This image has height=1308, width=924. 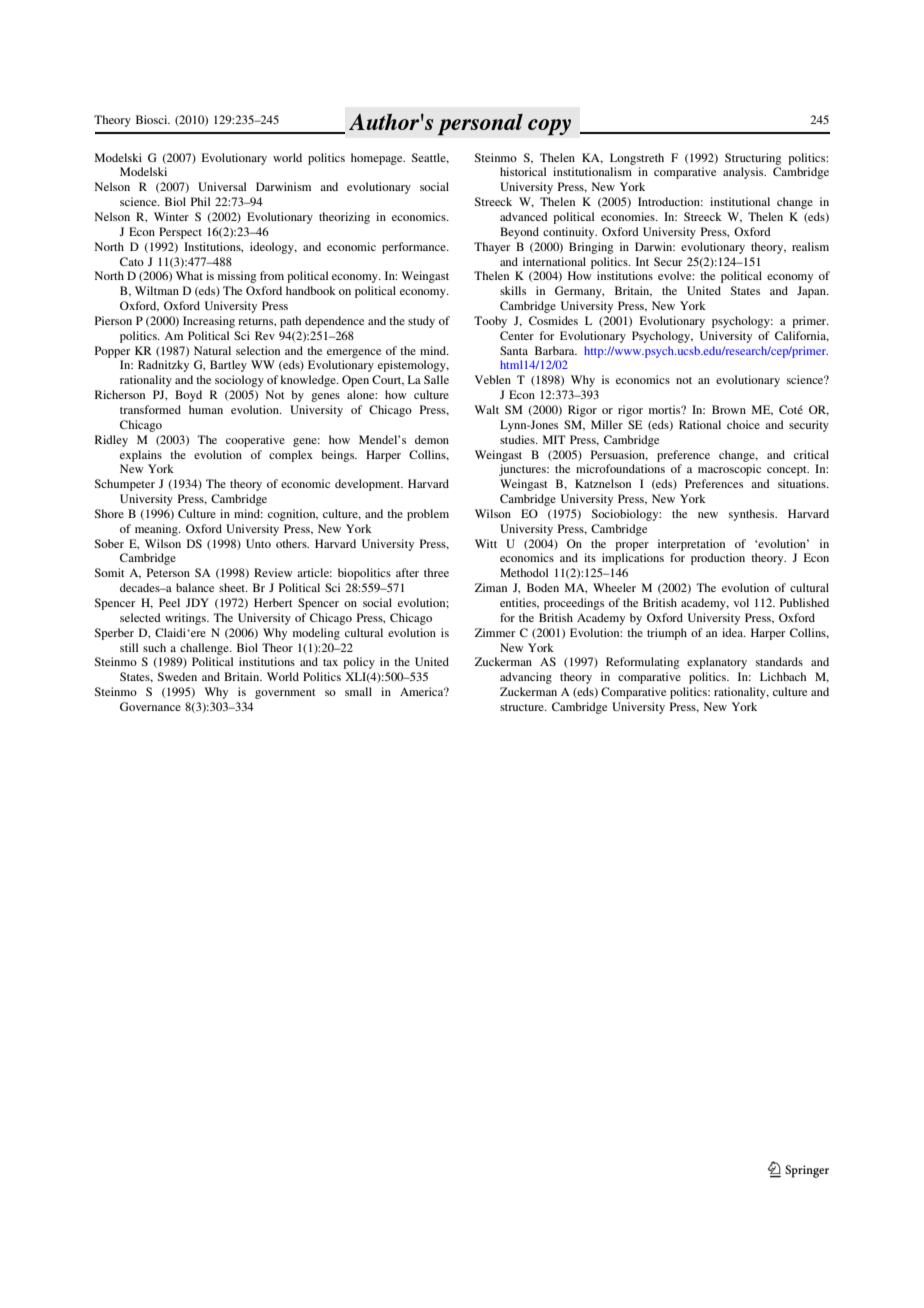 I want to click on Natural, so click(x=212, y=350).
